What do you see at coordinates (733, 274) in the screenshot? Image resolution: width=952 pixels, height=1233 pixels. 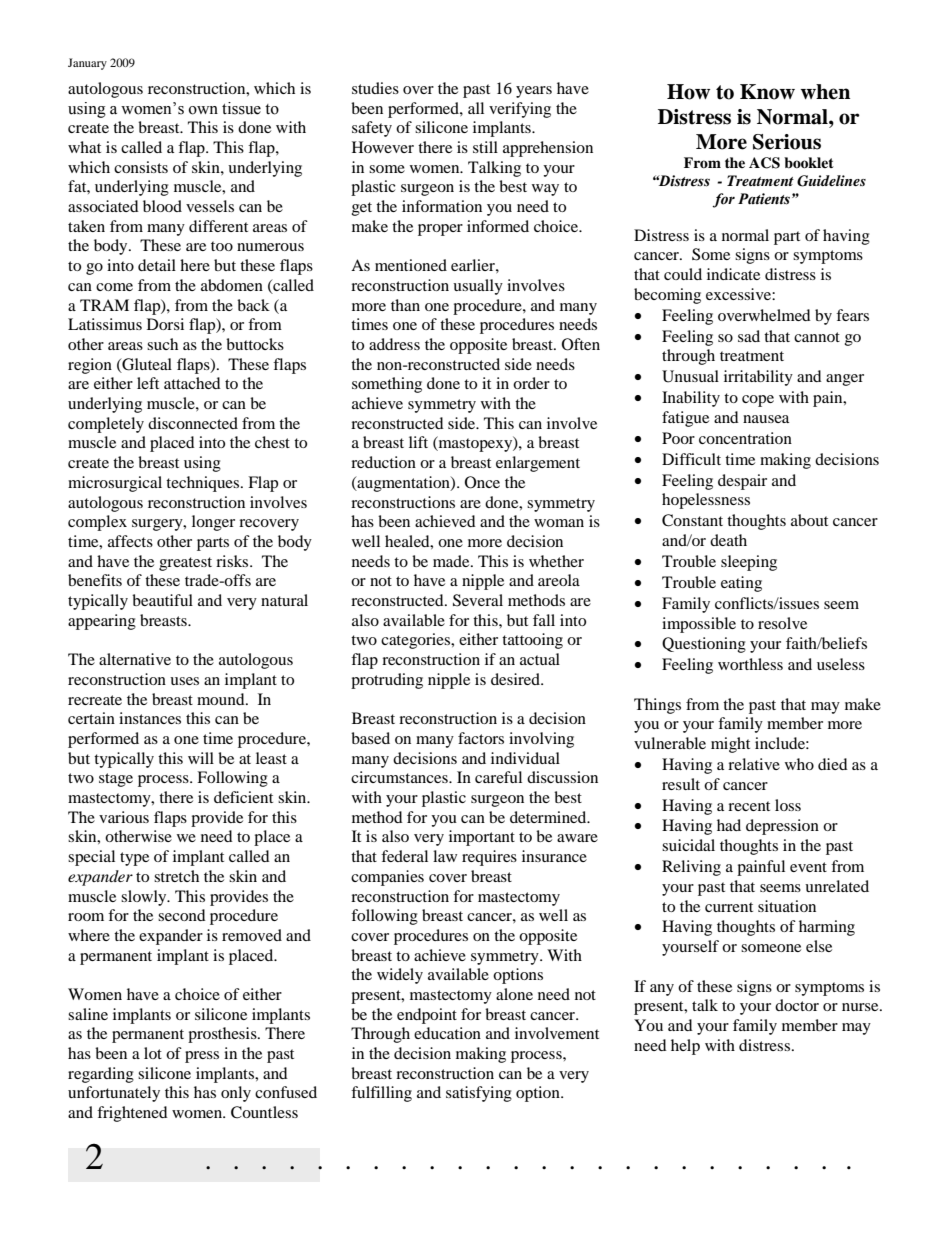 I see `indicate` at bounding box center [733, 274].
